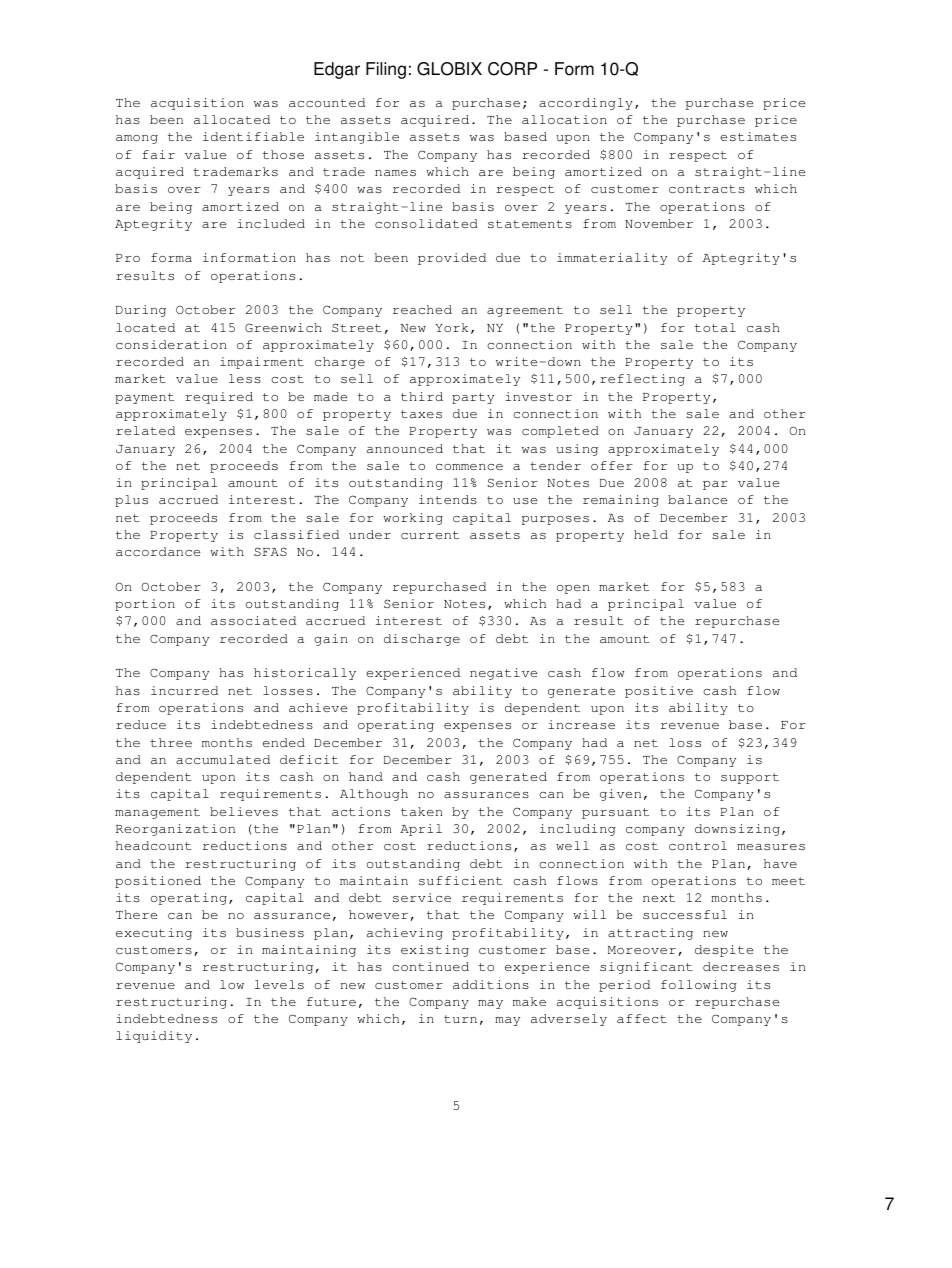 The image size is (952, 1268). What do you see at coordinates (503, 674) in the page?
I see `negative` at bounding box center [503, 674].
